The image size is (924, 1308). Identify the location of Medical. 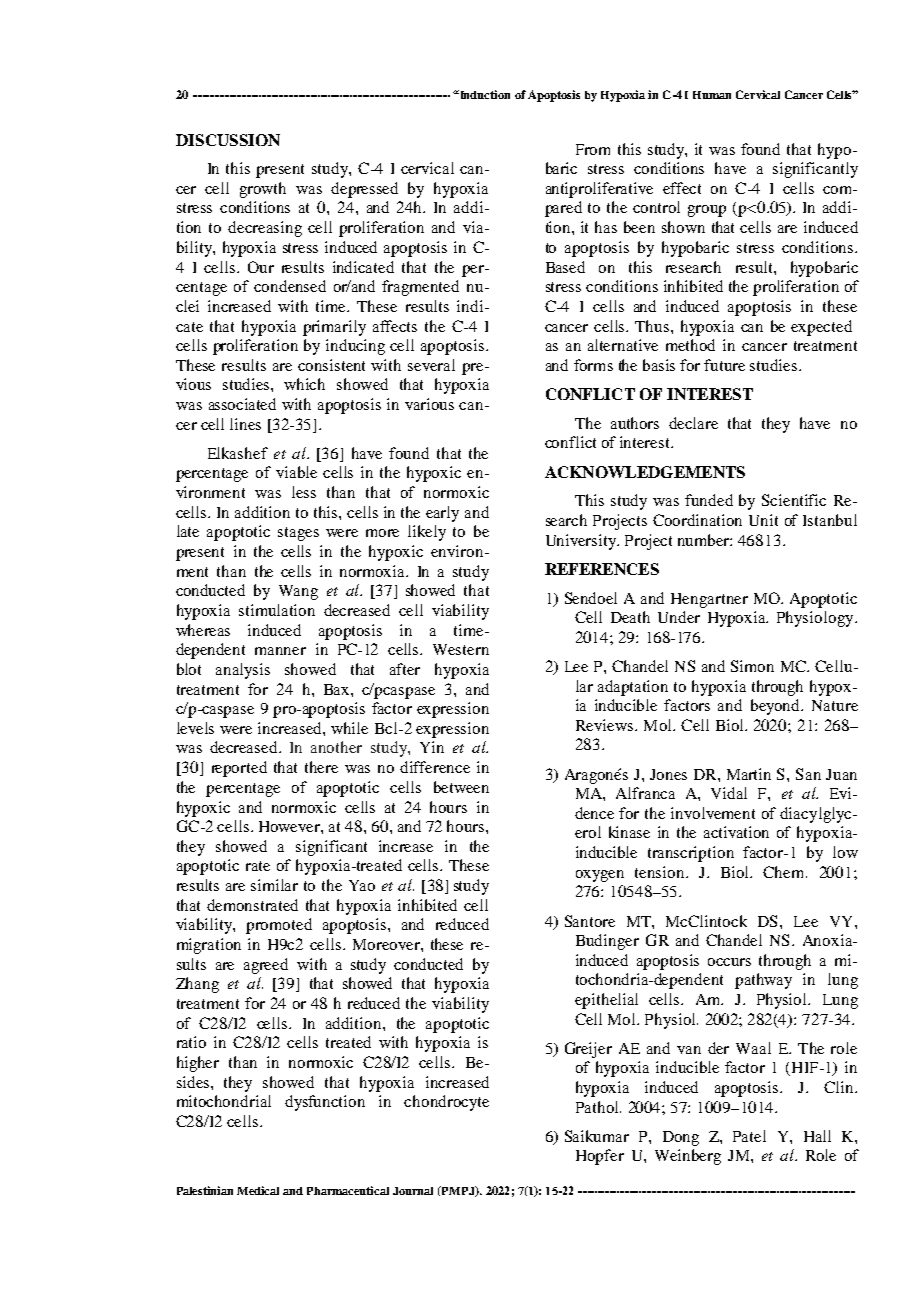
(258, 1190).
